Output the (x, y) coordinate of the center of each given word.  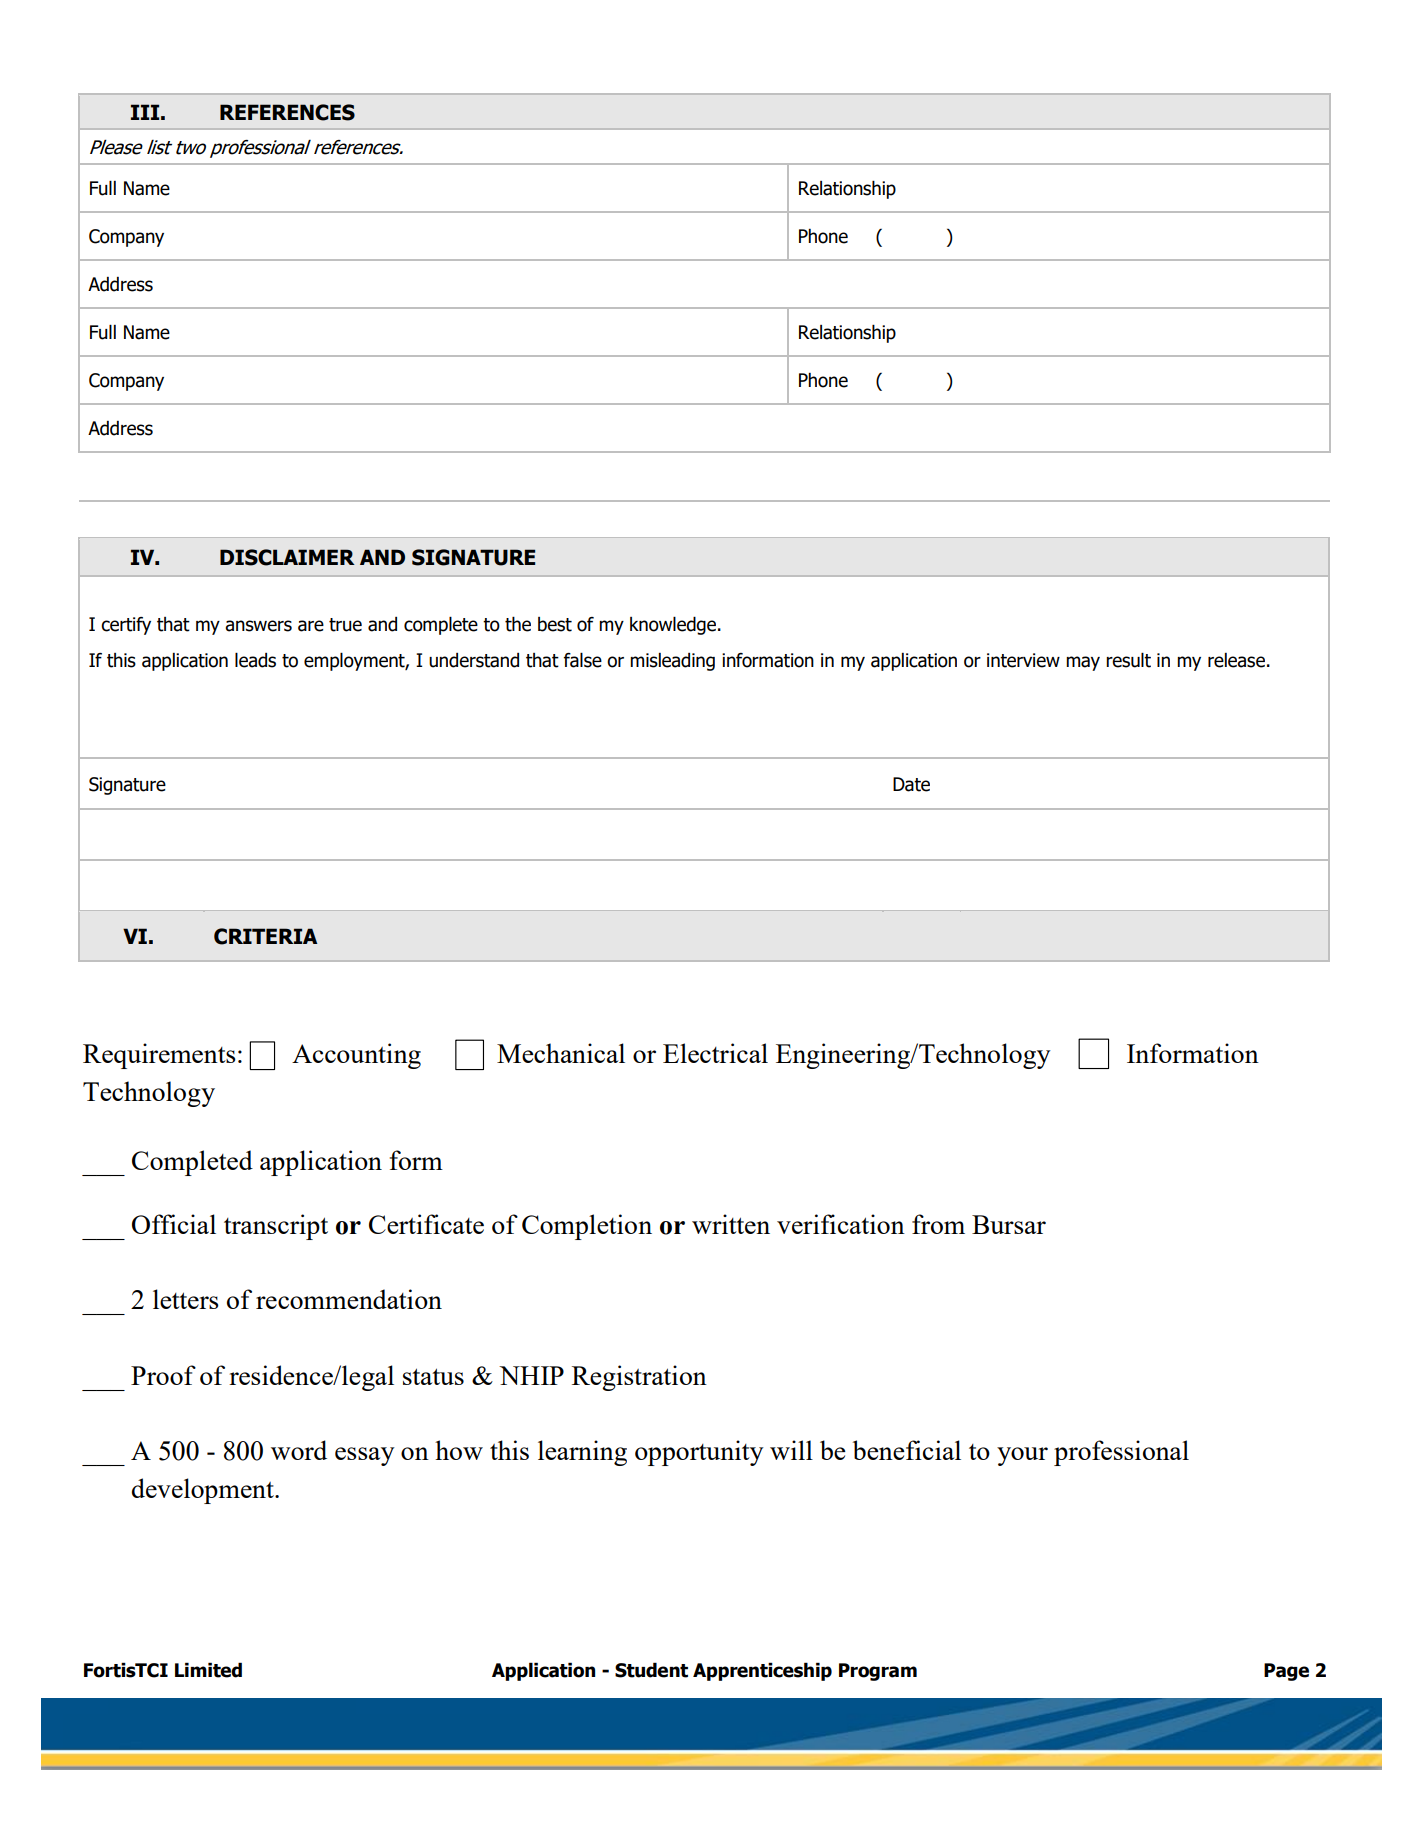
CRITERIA (265, 936)
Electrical (715, 1053)
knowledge (674, 625)
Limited (208, 1670)
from (938, 1224)
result (1128, 660)
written (731, 1224)
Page (1286, 1672)
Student (651, 1670)
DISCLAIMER (287, 557)
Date (911, 784)
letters (186, 1299)
